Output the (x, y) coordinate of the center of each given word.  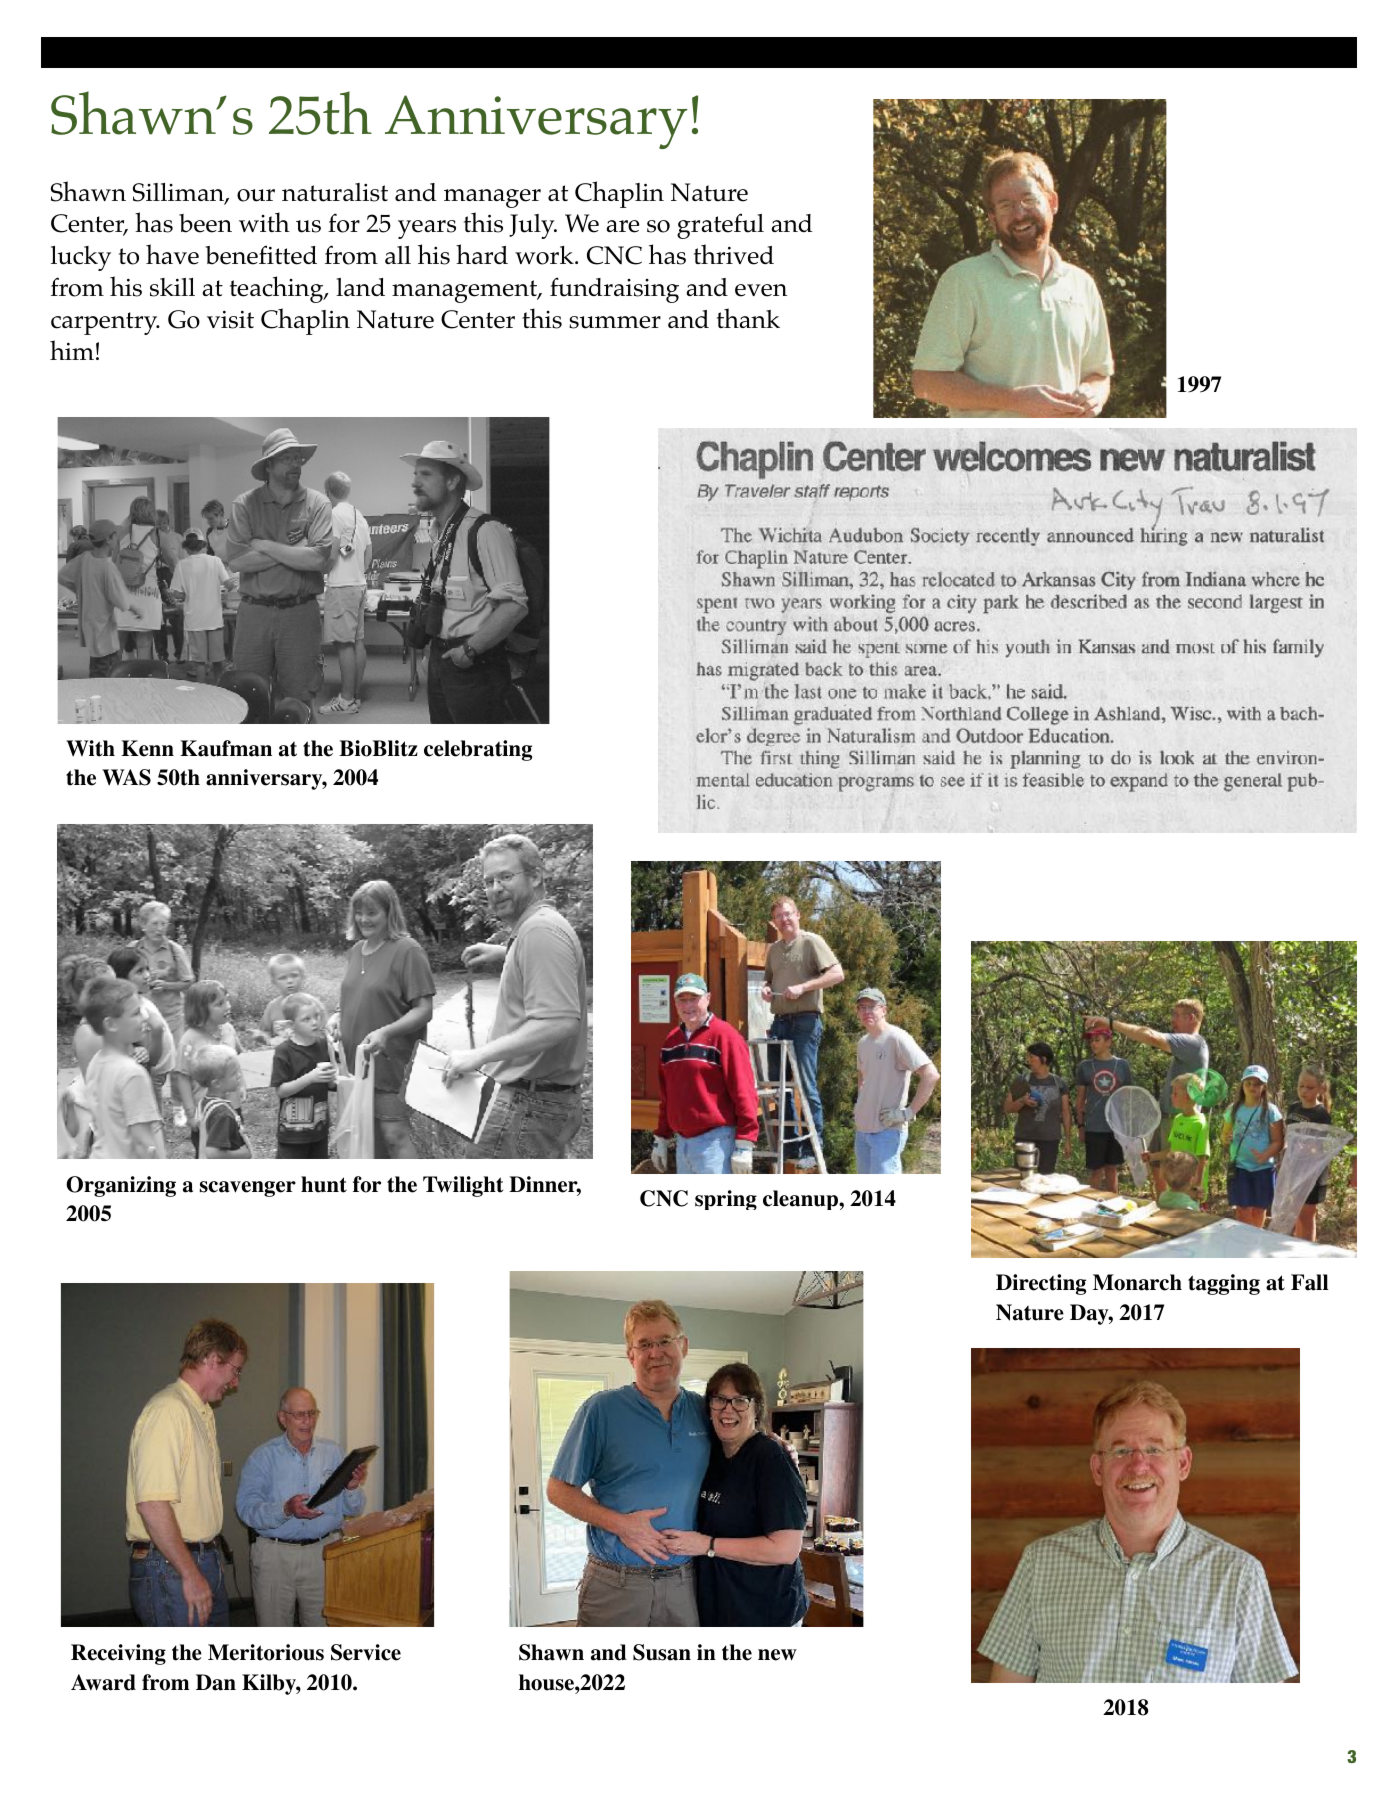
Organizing (121, 1186)
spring (726, 1200)
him (72, 350)
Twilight (463, 1186)
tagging (1224, 1284)
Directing (1041, 1284)
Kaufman (226, 748)
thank (748, 318)
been (205, 223)
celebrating (478, 750)
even (761, 290)
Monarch (1137, 1282)
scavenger (248, 1189)
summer (615, 322)
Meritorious (266, 1652)
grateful (720, 226)
